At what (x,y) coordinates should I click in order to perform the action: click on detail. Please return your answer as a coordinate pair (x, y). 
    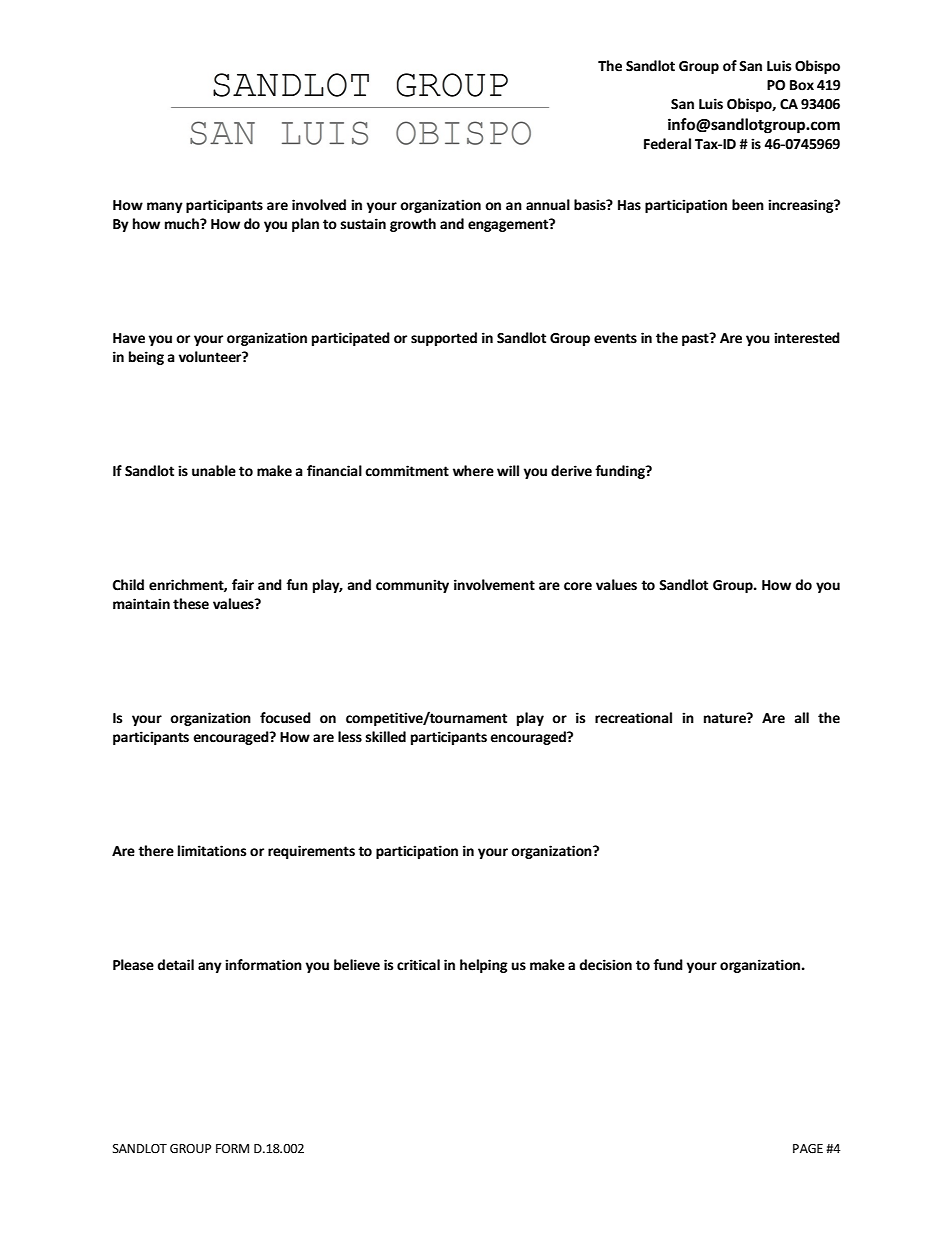
    Looking at the image, I should click on (175, 965).
